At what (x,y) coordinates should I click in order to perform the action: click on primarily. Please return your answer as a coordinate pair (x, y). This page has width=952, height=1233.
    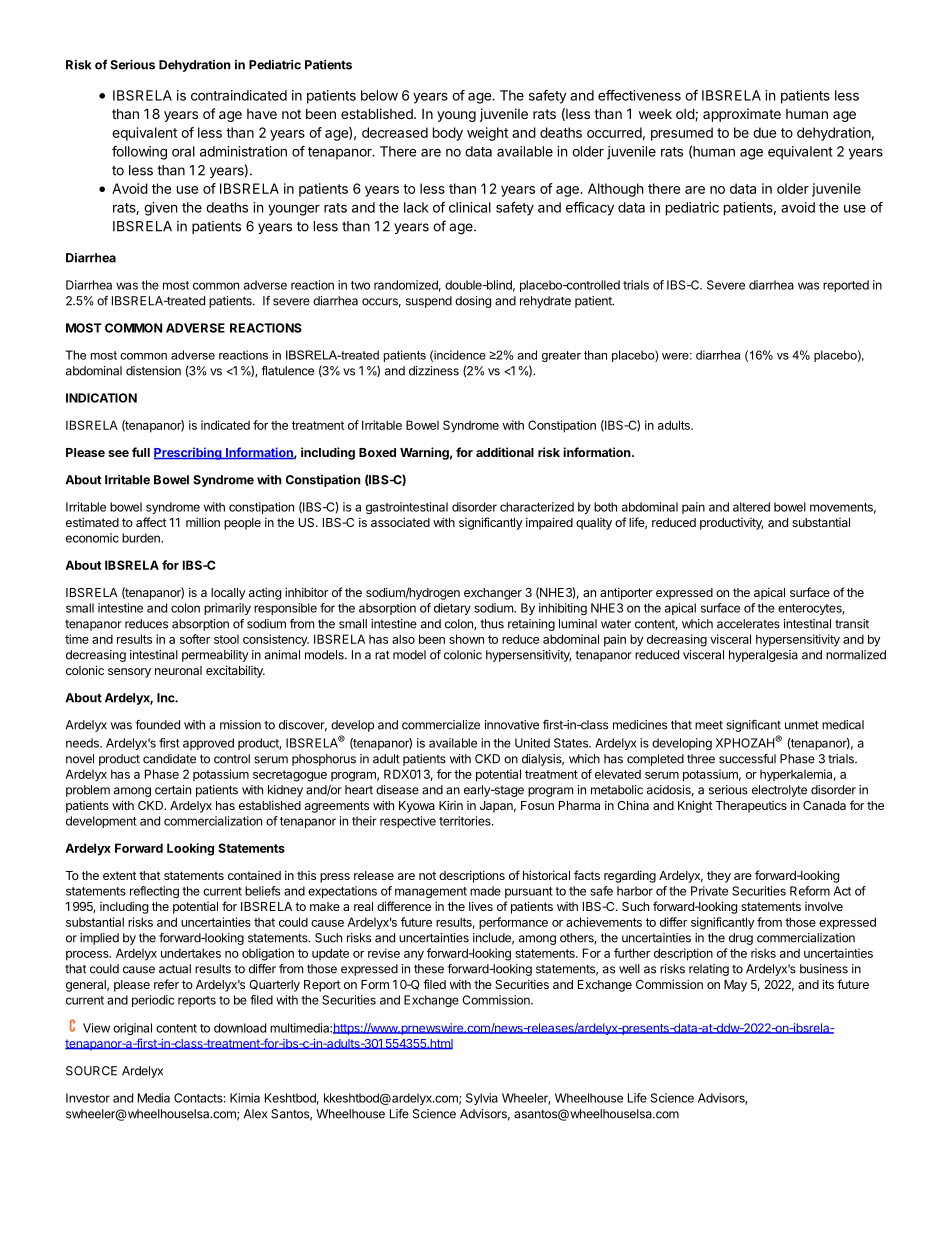
    Looking at the image, I should click on (227, 609).
